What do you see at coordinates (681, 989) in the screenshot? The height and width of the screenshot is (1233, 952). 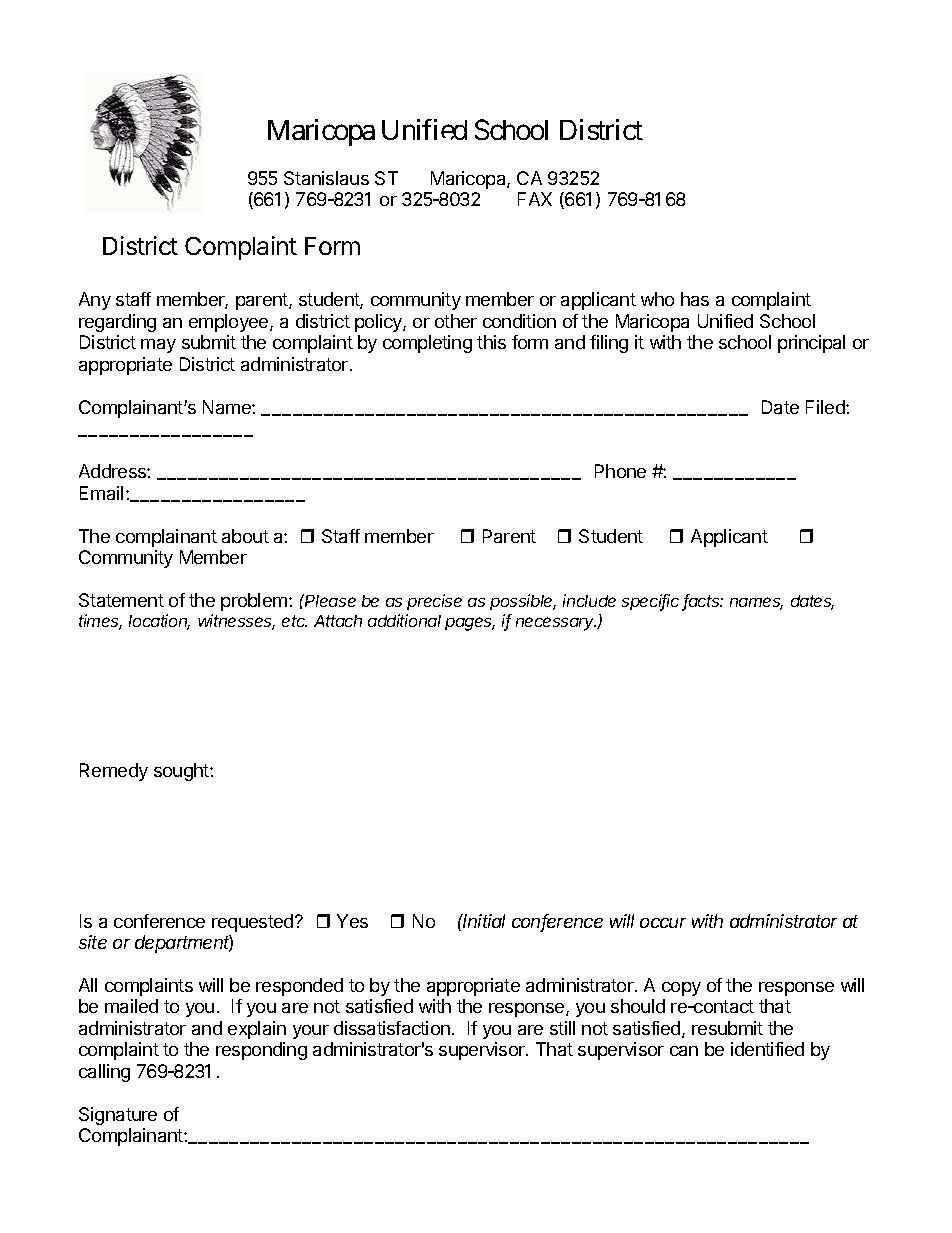 I see `copy` at bounding box center [681, 989].
